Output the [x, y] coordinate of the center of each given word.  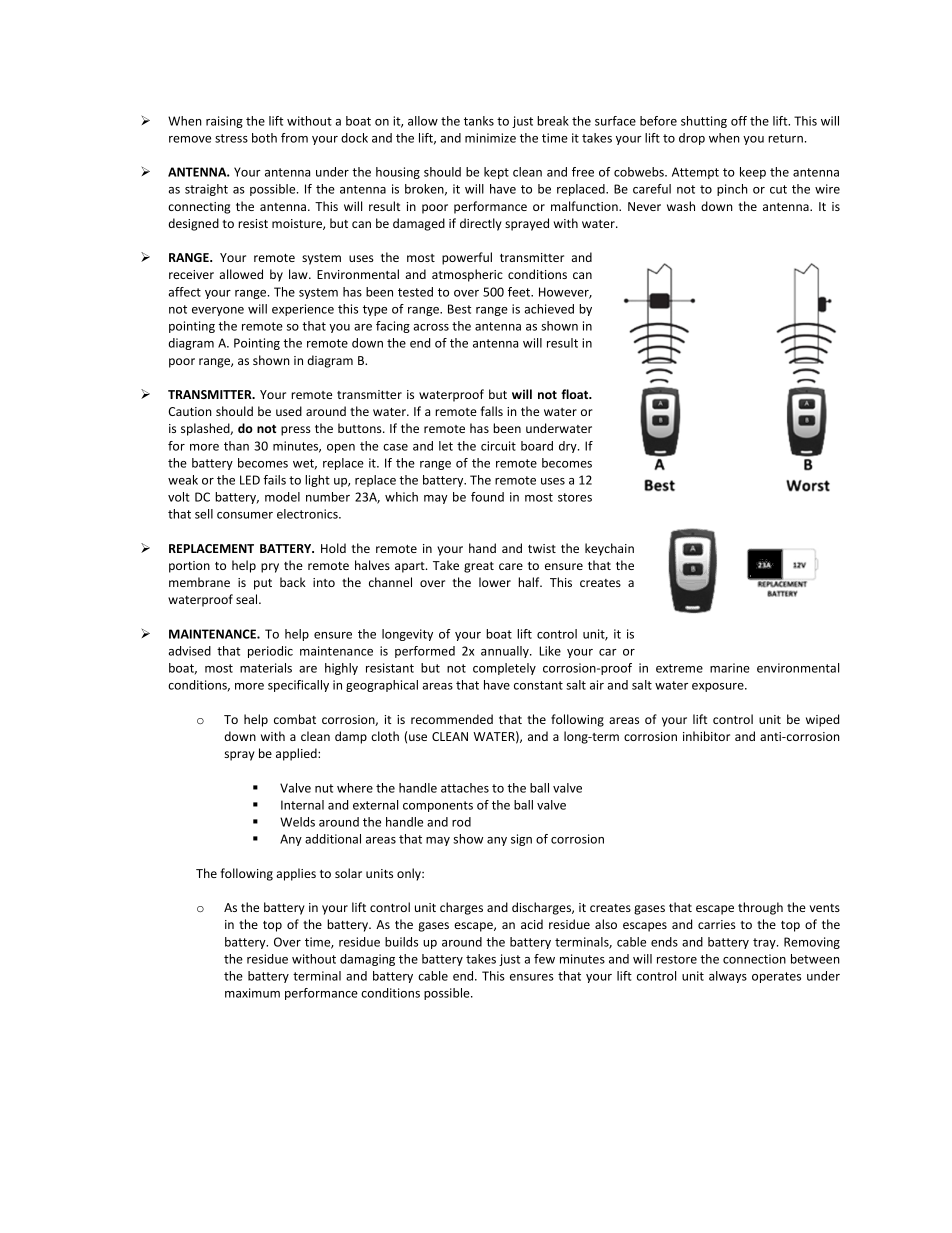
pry [270, 568]
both [264, 138]
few [544, 959]
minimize [490, 138]
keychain [609, 549]
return [785, 138]
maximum [252, 993]
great [479, 567]
